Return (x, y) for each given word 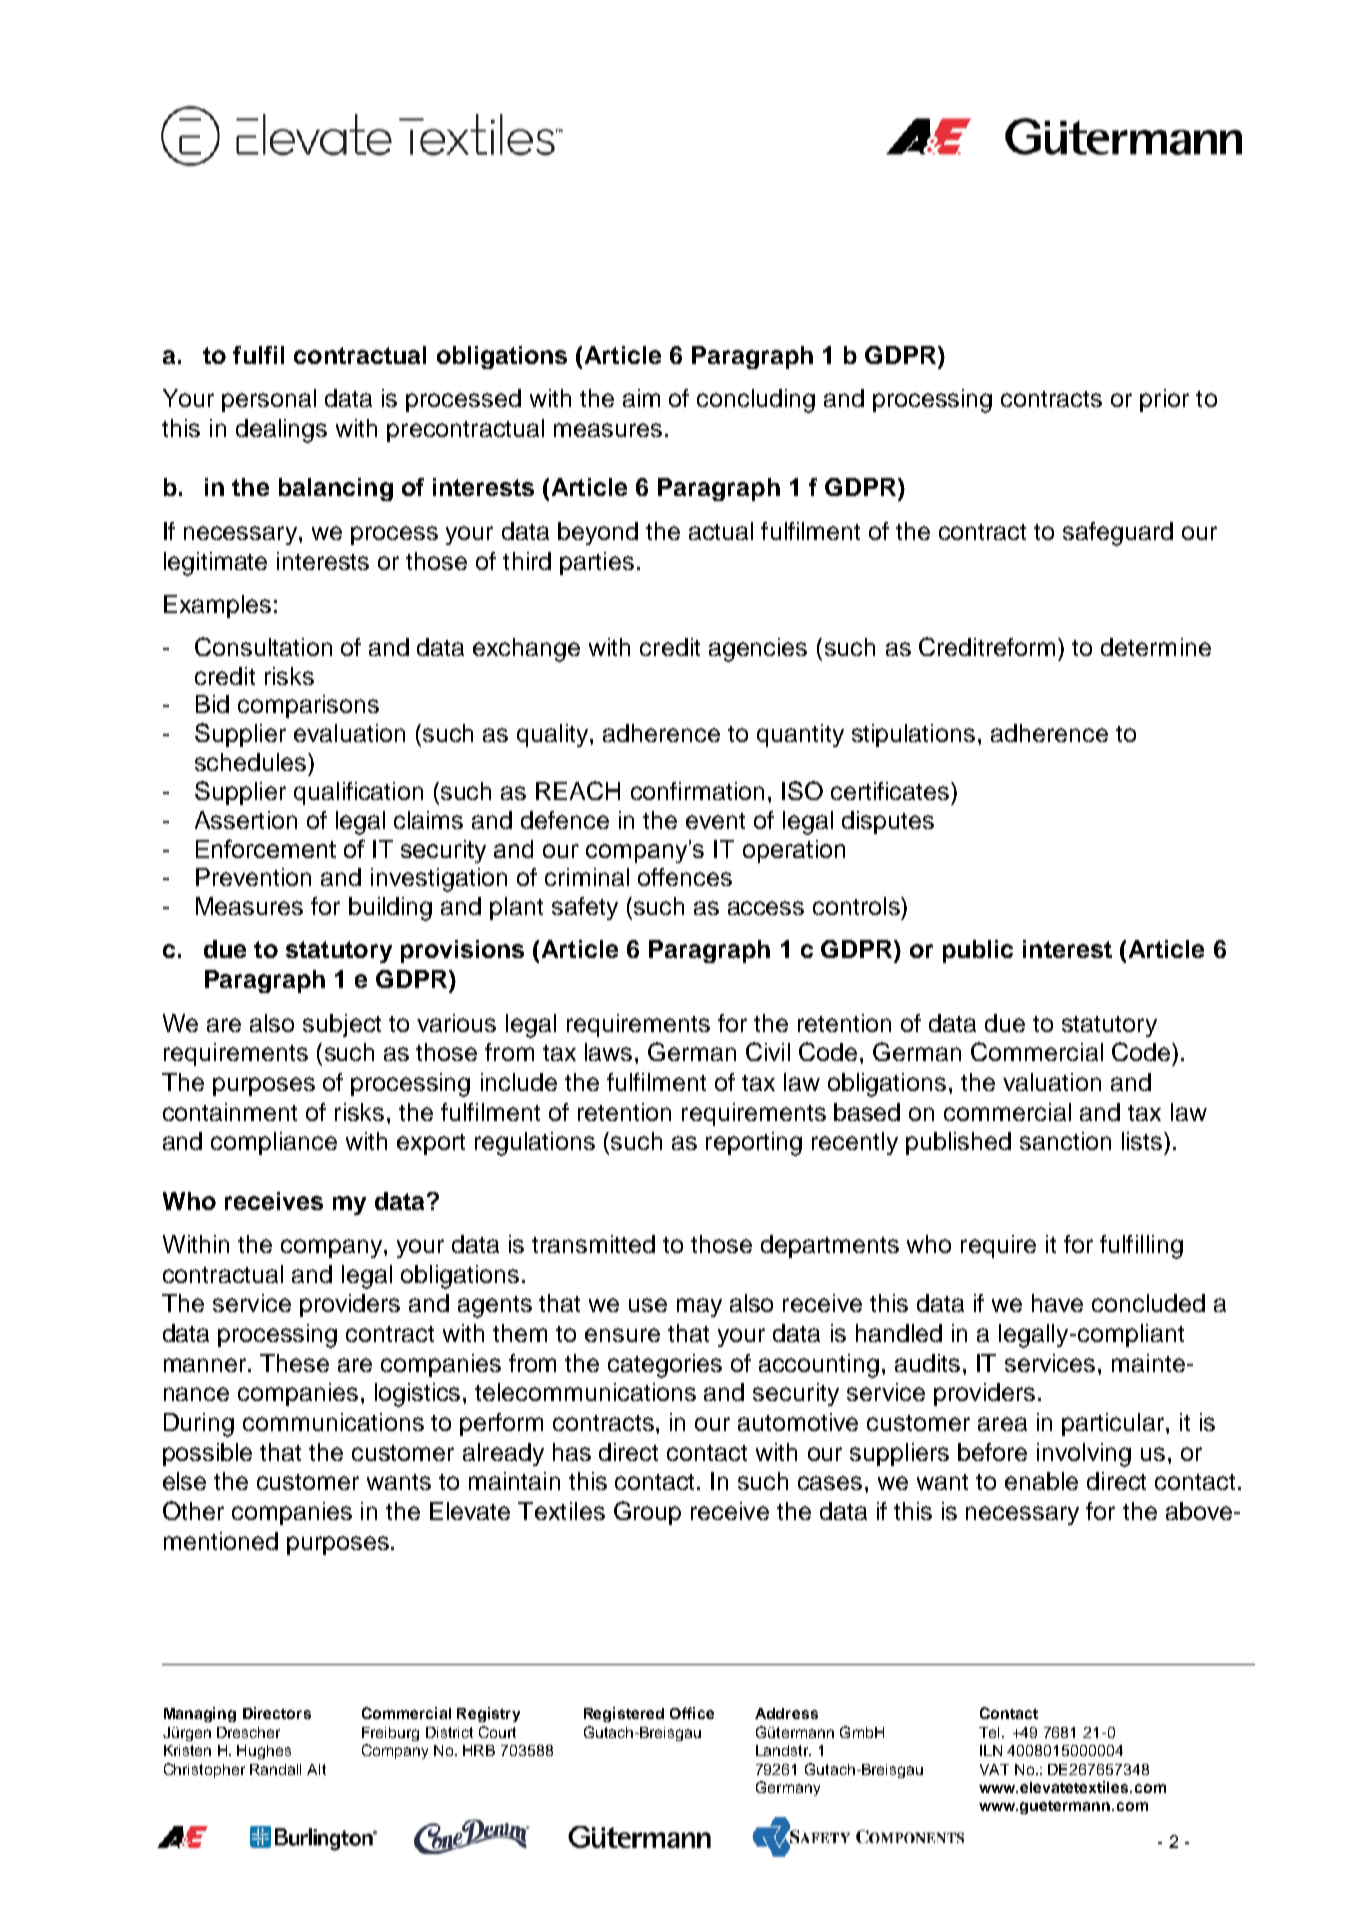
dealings (281, 431)
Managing (200, 1714)
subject (342, 1025)
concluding (756, 401)
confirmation (697, 791)
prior (1164, 400)
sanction (1065, 1141)
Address (786, 1713)
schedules (252, 762)
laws (608, 1052)
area (1002, 1424)
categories (665, 1366)
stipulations (913, 735)
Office (692, 1713)
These (294, 1363)
